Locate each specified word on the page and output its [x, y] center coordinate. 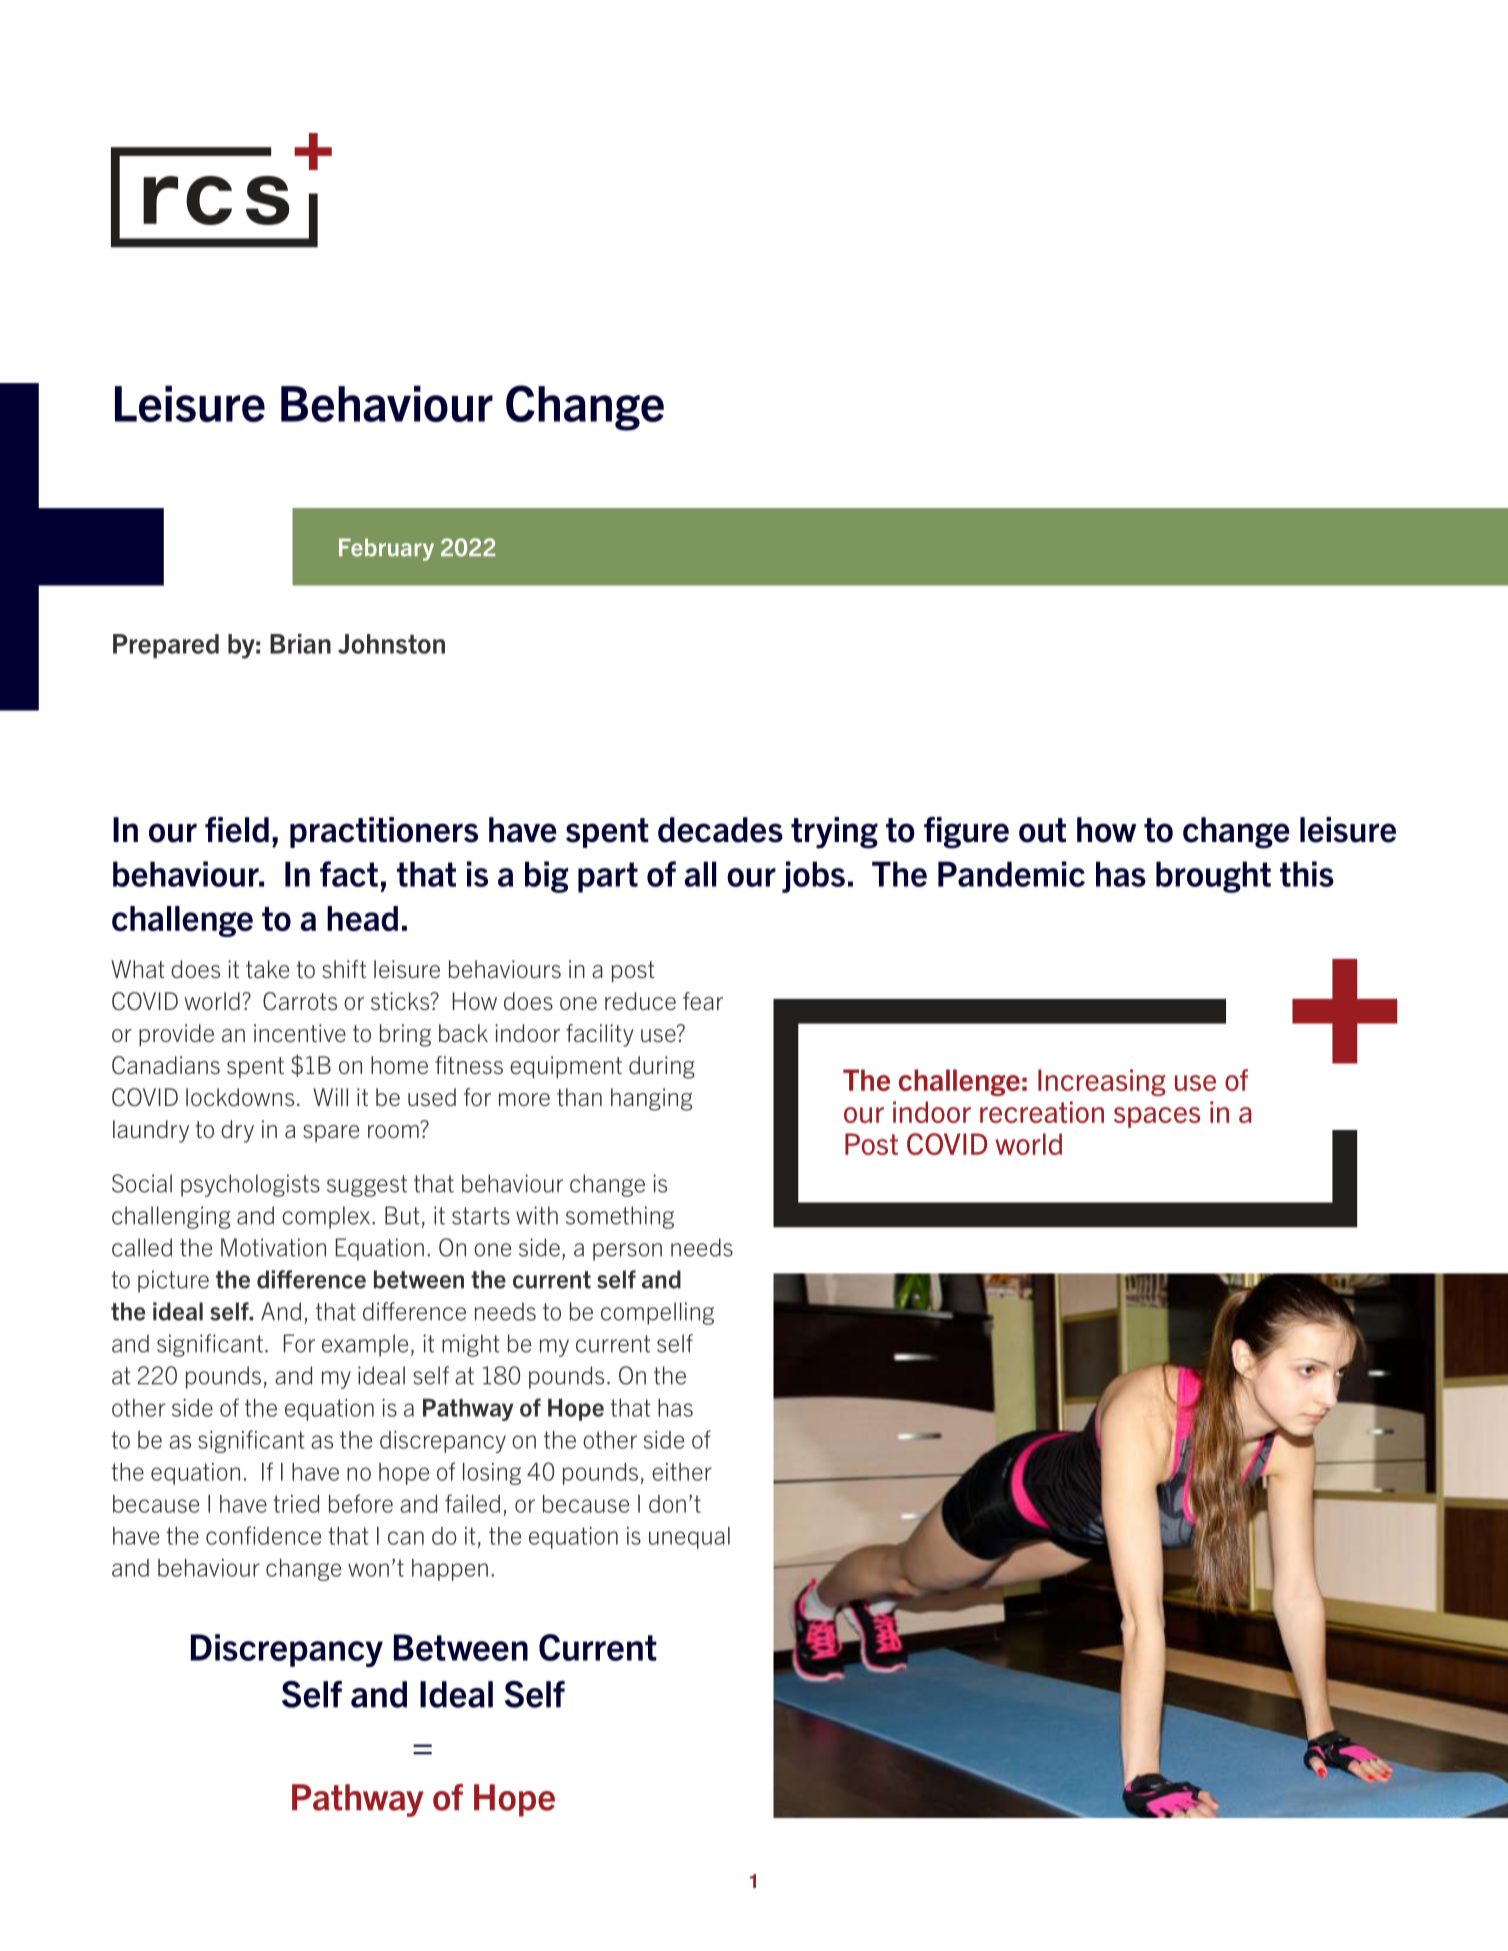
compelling [657, 1313]
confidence [263, 1535]
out [1042, 830]
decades [720, 830]
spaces [1157, 1117]
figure [966, 833]
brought [1213, 877]
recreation [1042, 1112]
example [365, 1345]
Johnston [391, 644]
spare [331, 1133]
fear [703, 1001]
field [237, 830]
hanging [651, 1099]
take [267, 969]
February [386, 549]
